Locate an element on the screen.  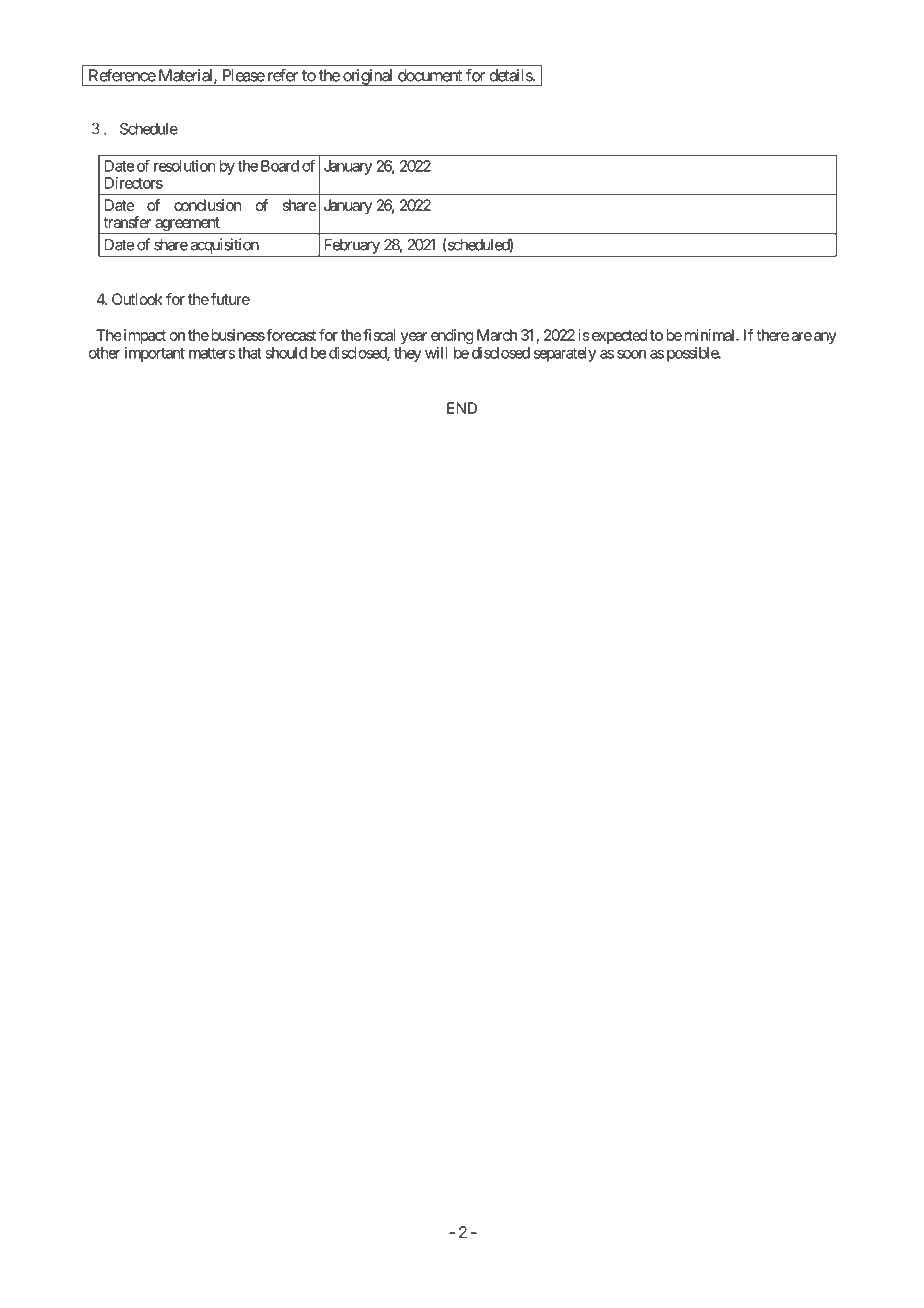
important is located at coordinates (155, 354).
